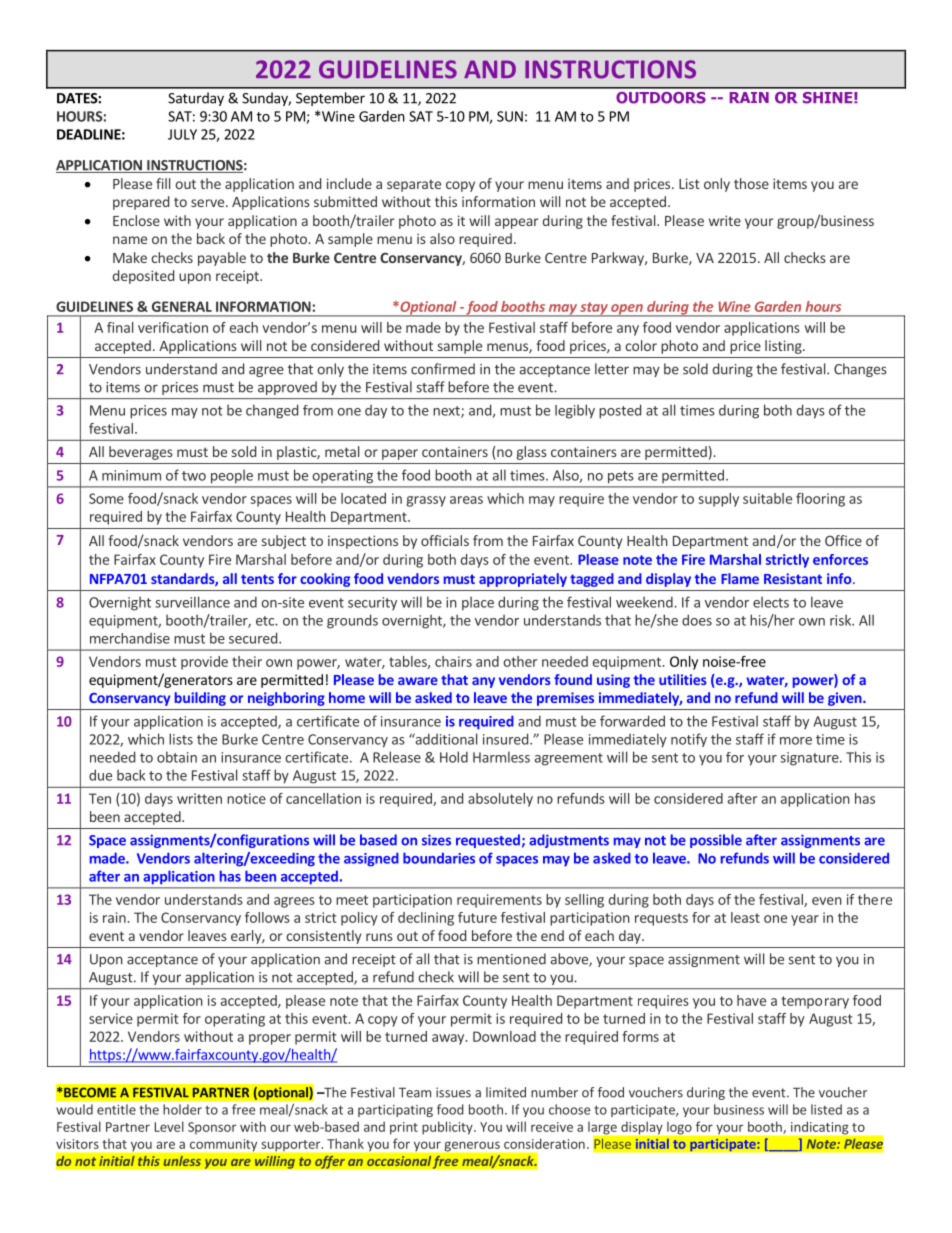  What do you see at coordinates (767, 498) in the screenshot?
I see `suitable` at bounding box center [767, 498].
